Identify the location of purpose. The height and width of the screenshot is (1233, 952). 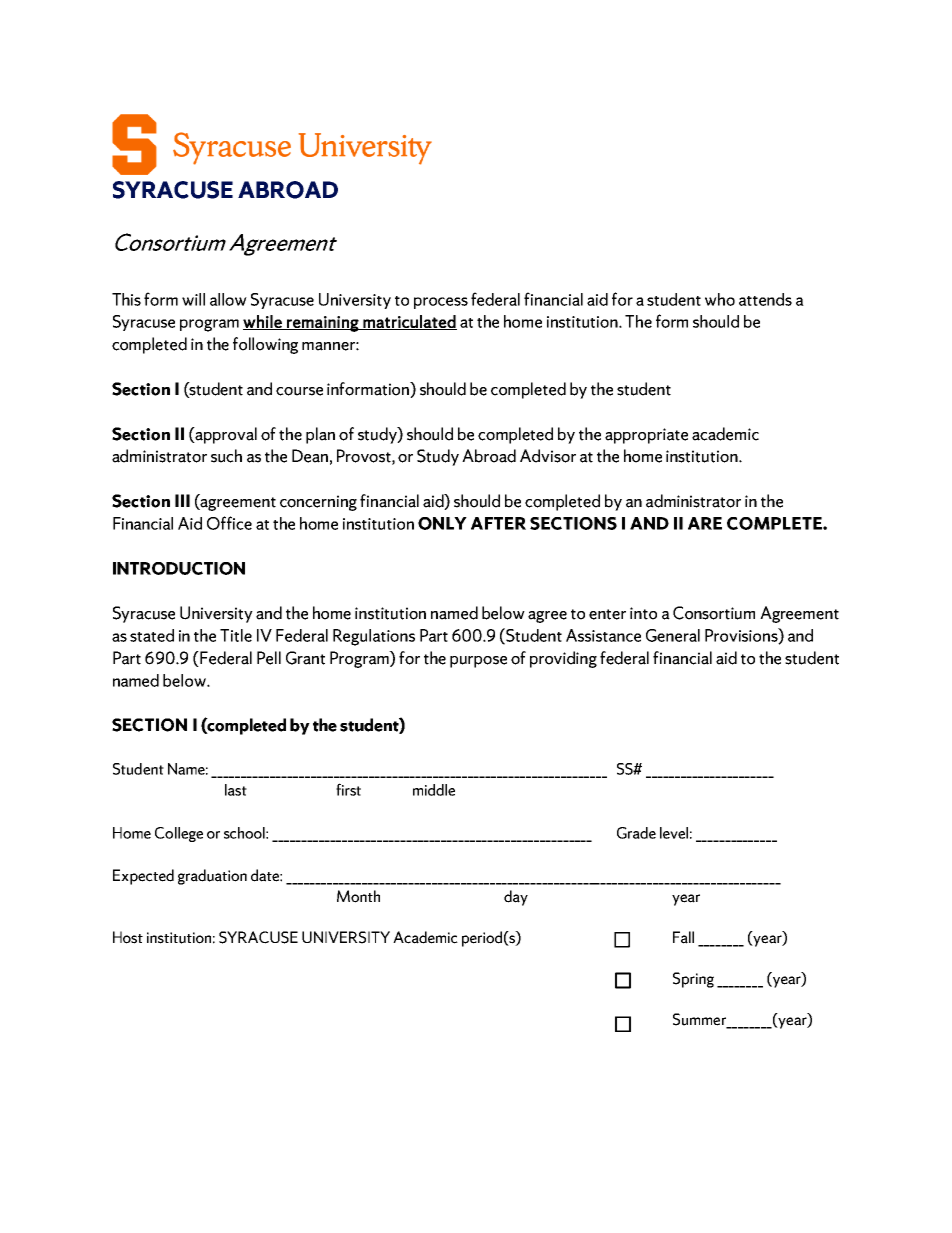
(478, 662).
